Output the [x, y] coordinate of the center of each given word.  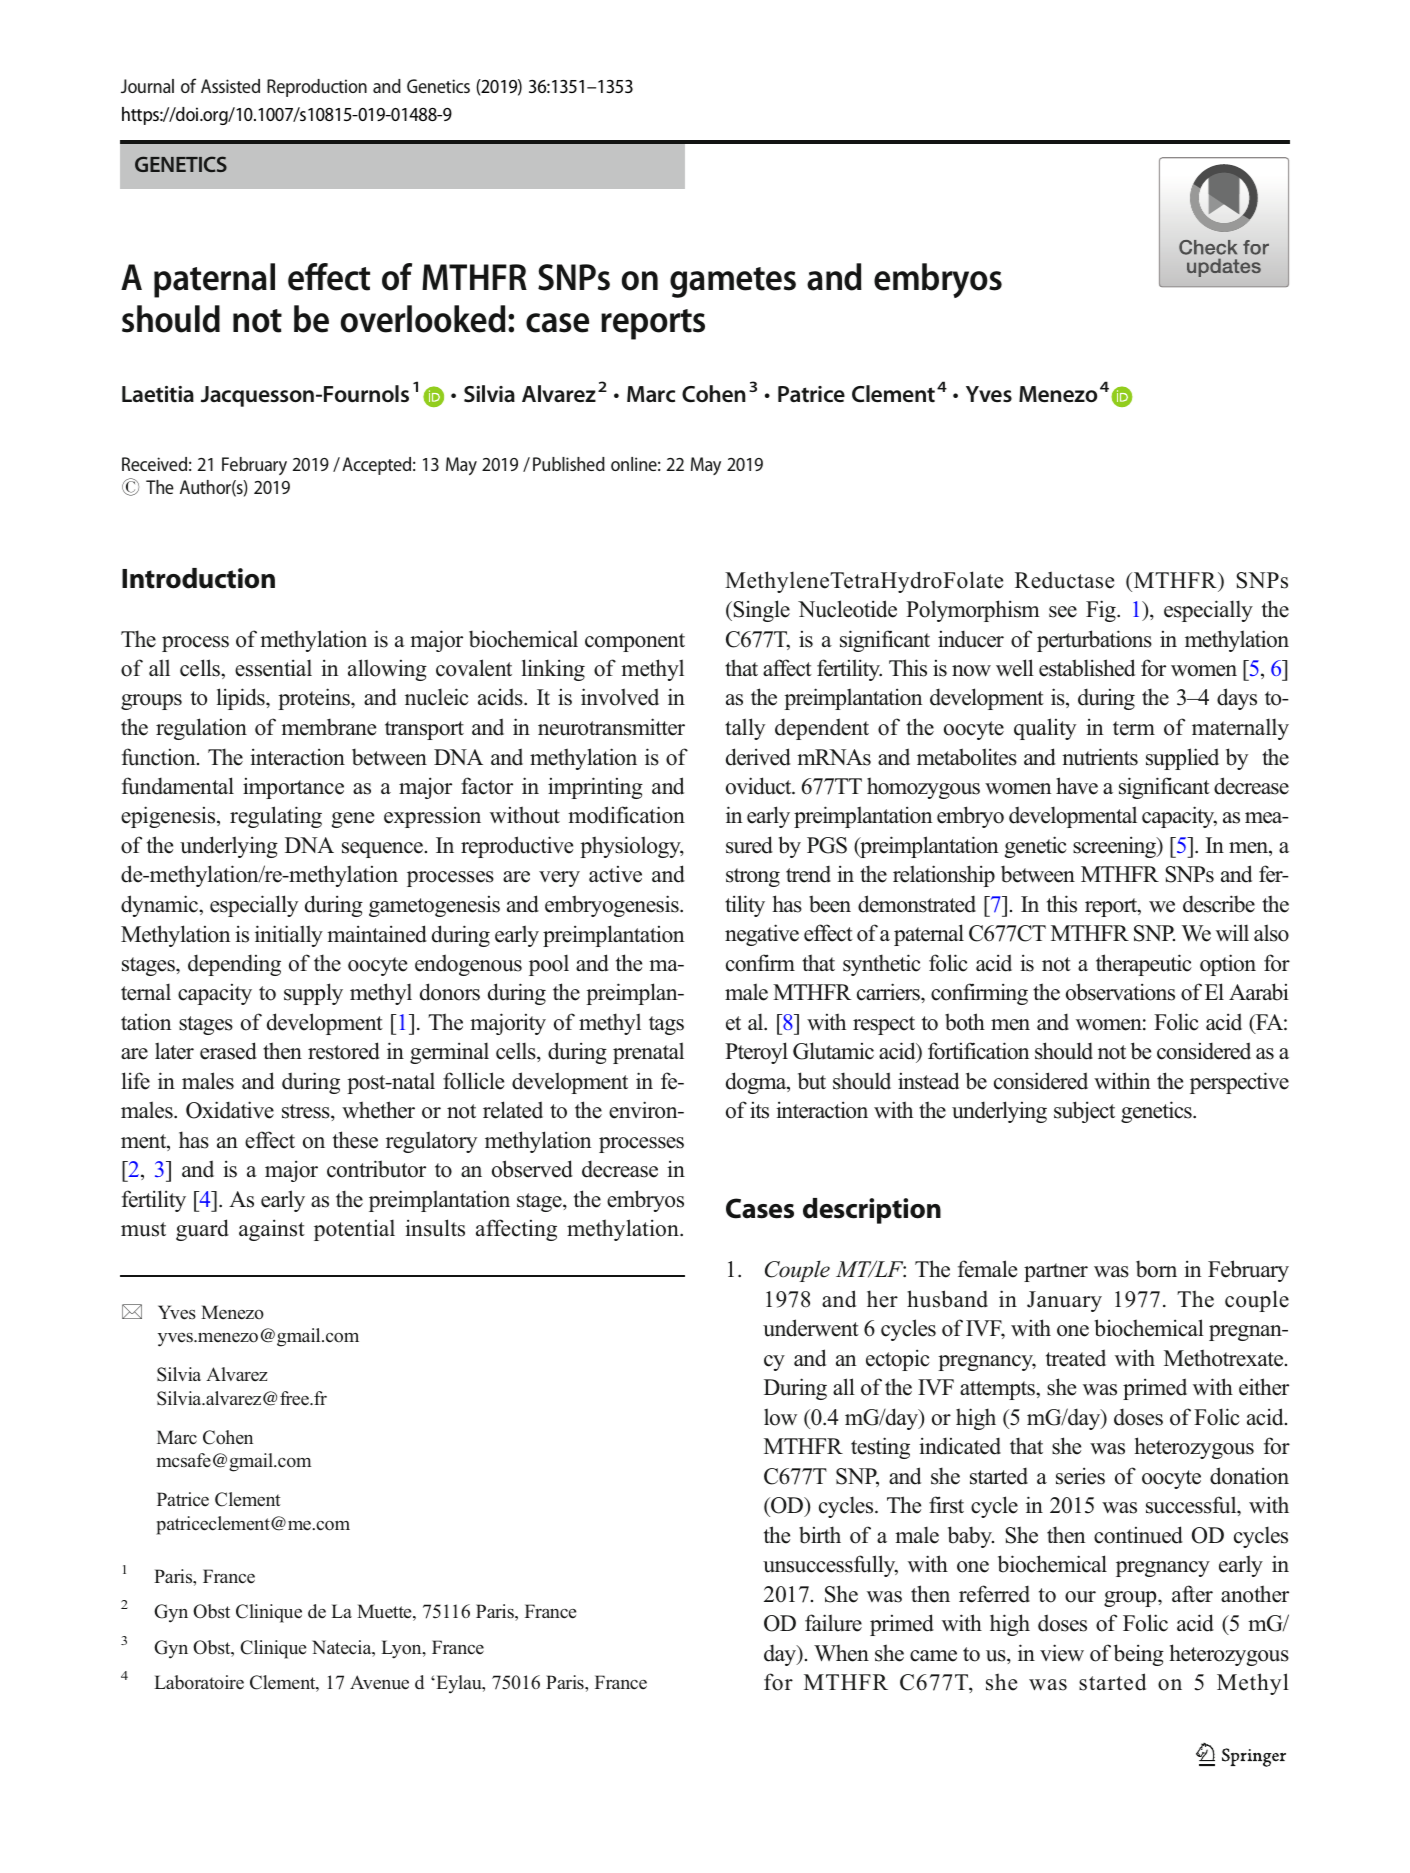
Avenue [379, 1682]
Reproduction [317, 88]
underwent [811, 1328]
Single [760, 611]
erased [228, 1051]
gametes [733, 282]
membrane [328, 727]
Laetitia [158, 394]
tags [666, 1025]
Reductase [1064, 580]
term [1134, 728]
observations [1120, 992]
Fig [1102, 611]
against [272, 1230]
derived [758, 757]
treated [1076, 1358]
